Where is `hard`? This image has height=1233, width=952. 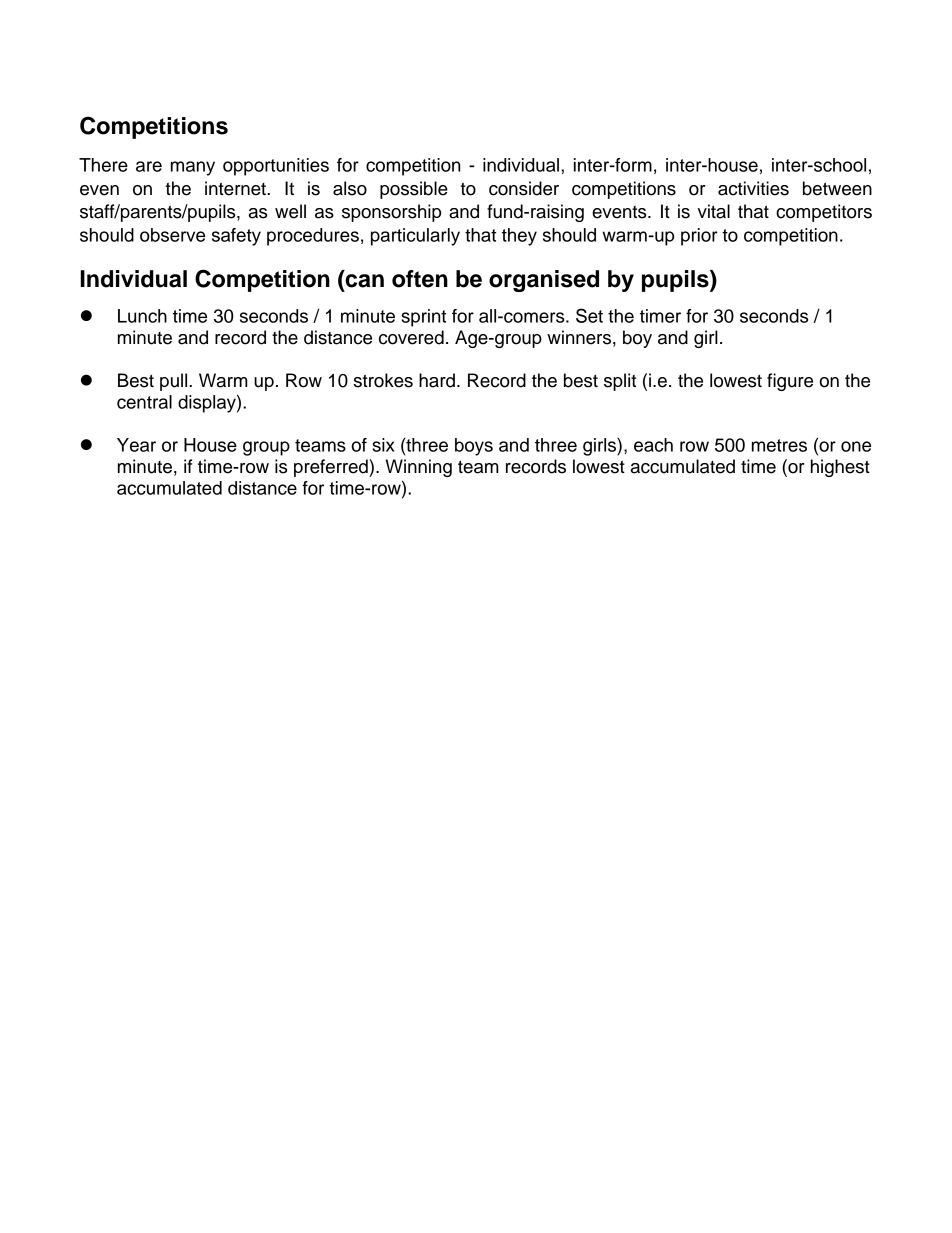 hard is located at coordinates (437, 380).
